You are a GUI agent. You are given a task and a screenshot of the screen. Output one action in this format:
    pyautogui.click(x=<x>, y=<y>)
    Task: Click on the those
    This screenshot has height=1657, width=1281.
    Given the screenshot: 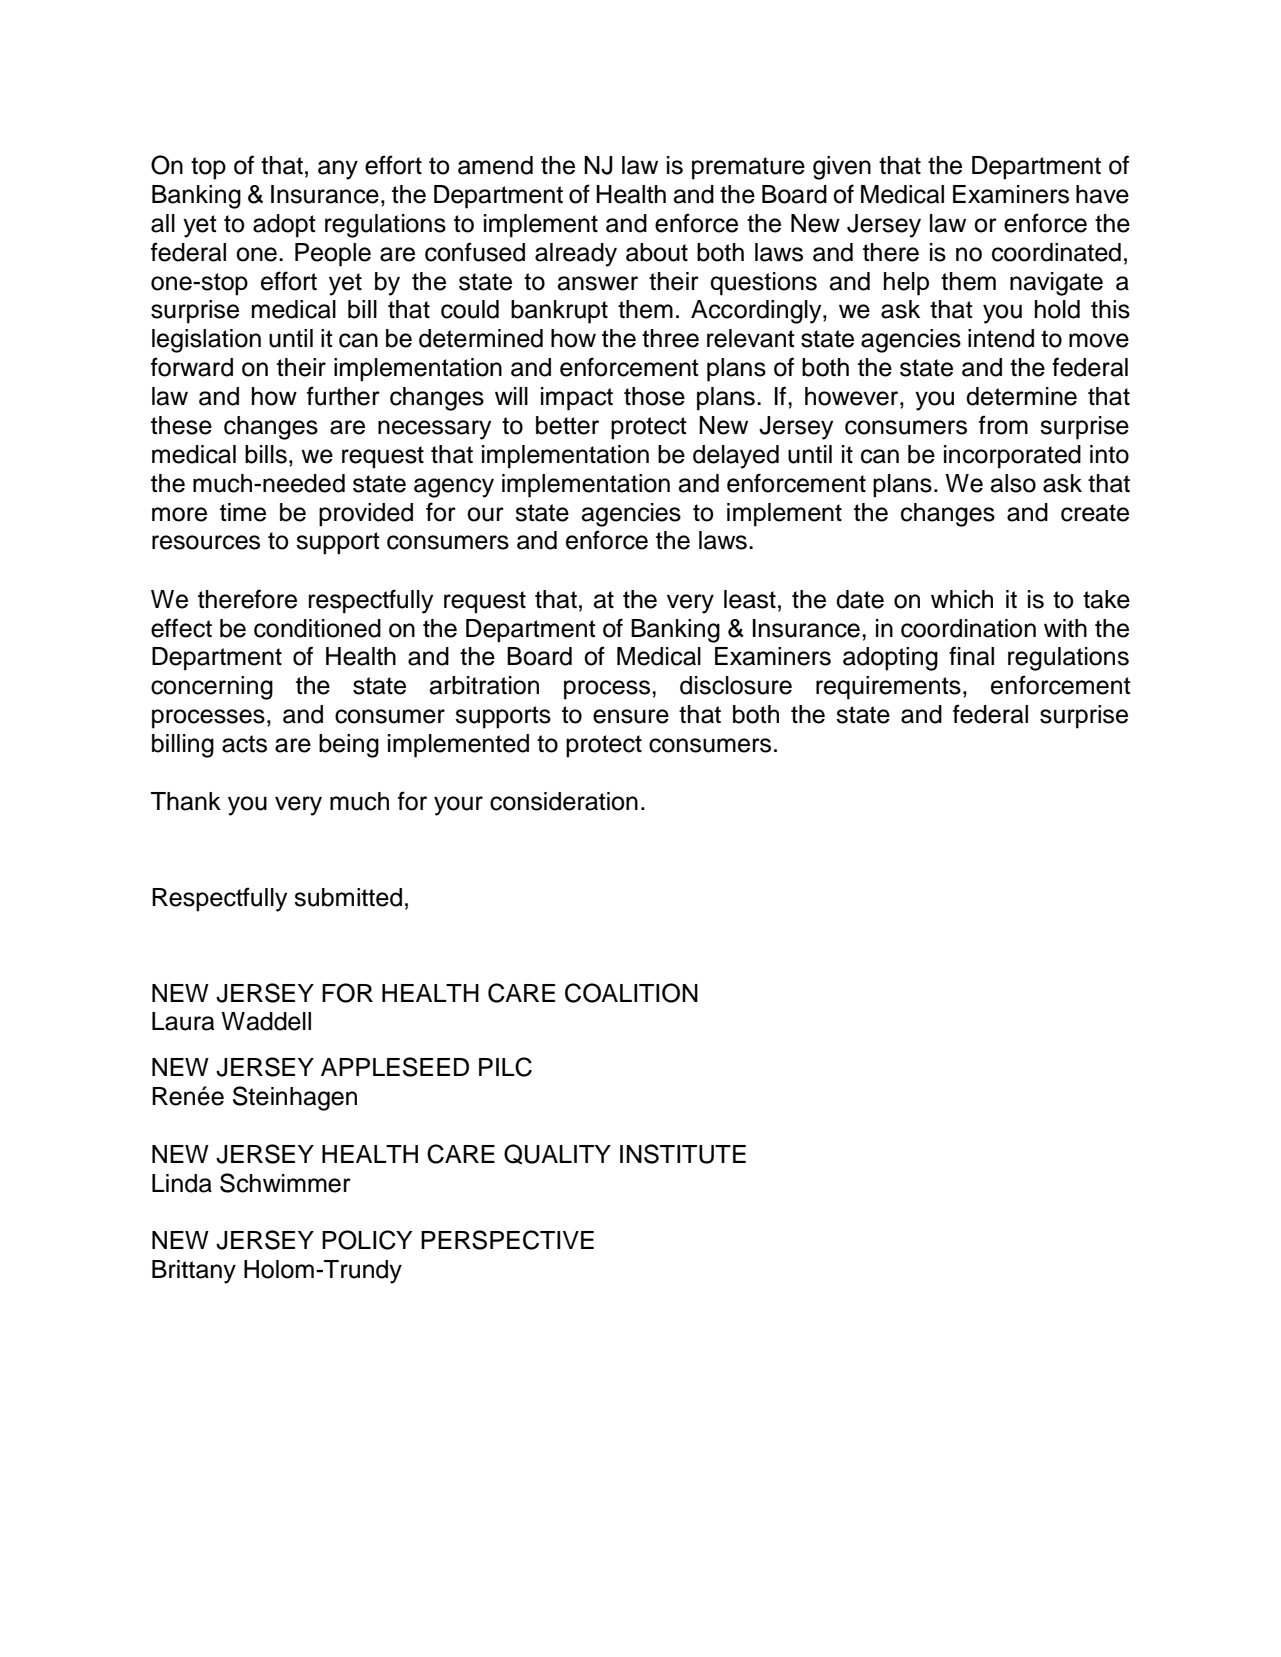 What is the action you would take?
    pyautogui.click(x=654, y=396)
